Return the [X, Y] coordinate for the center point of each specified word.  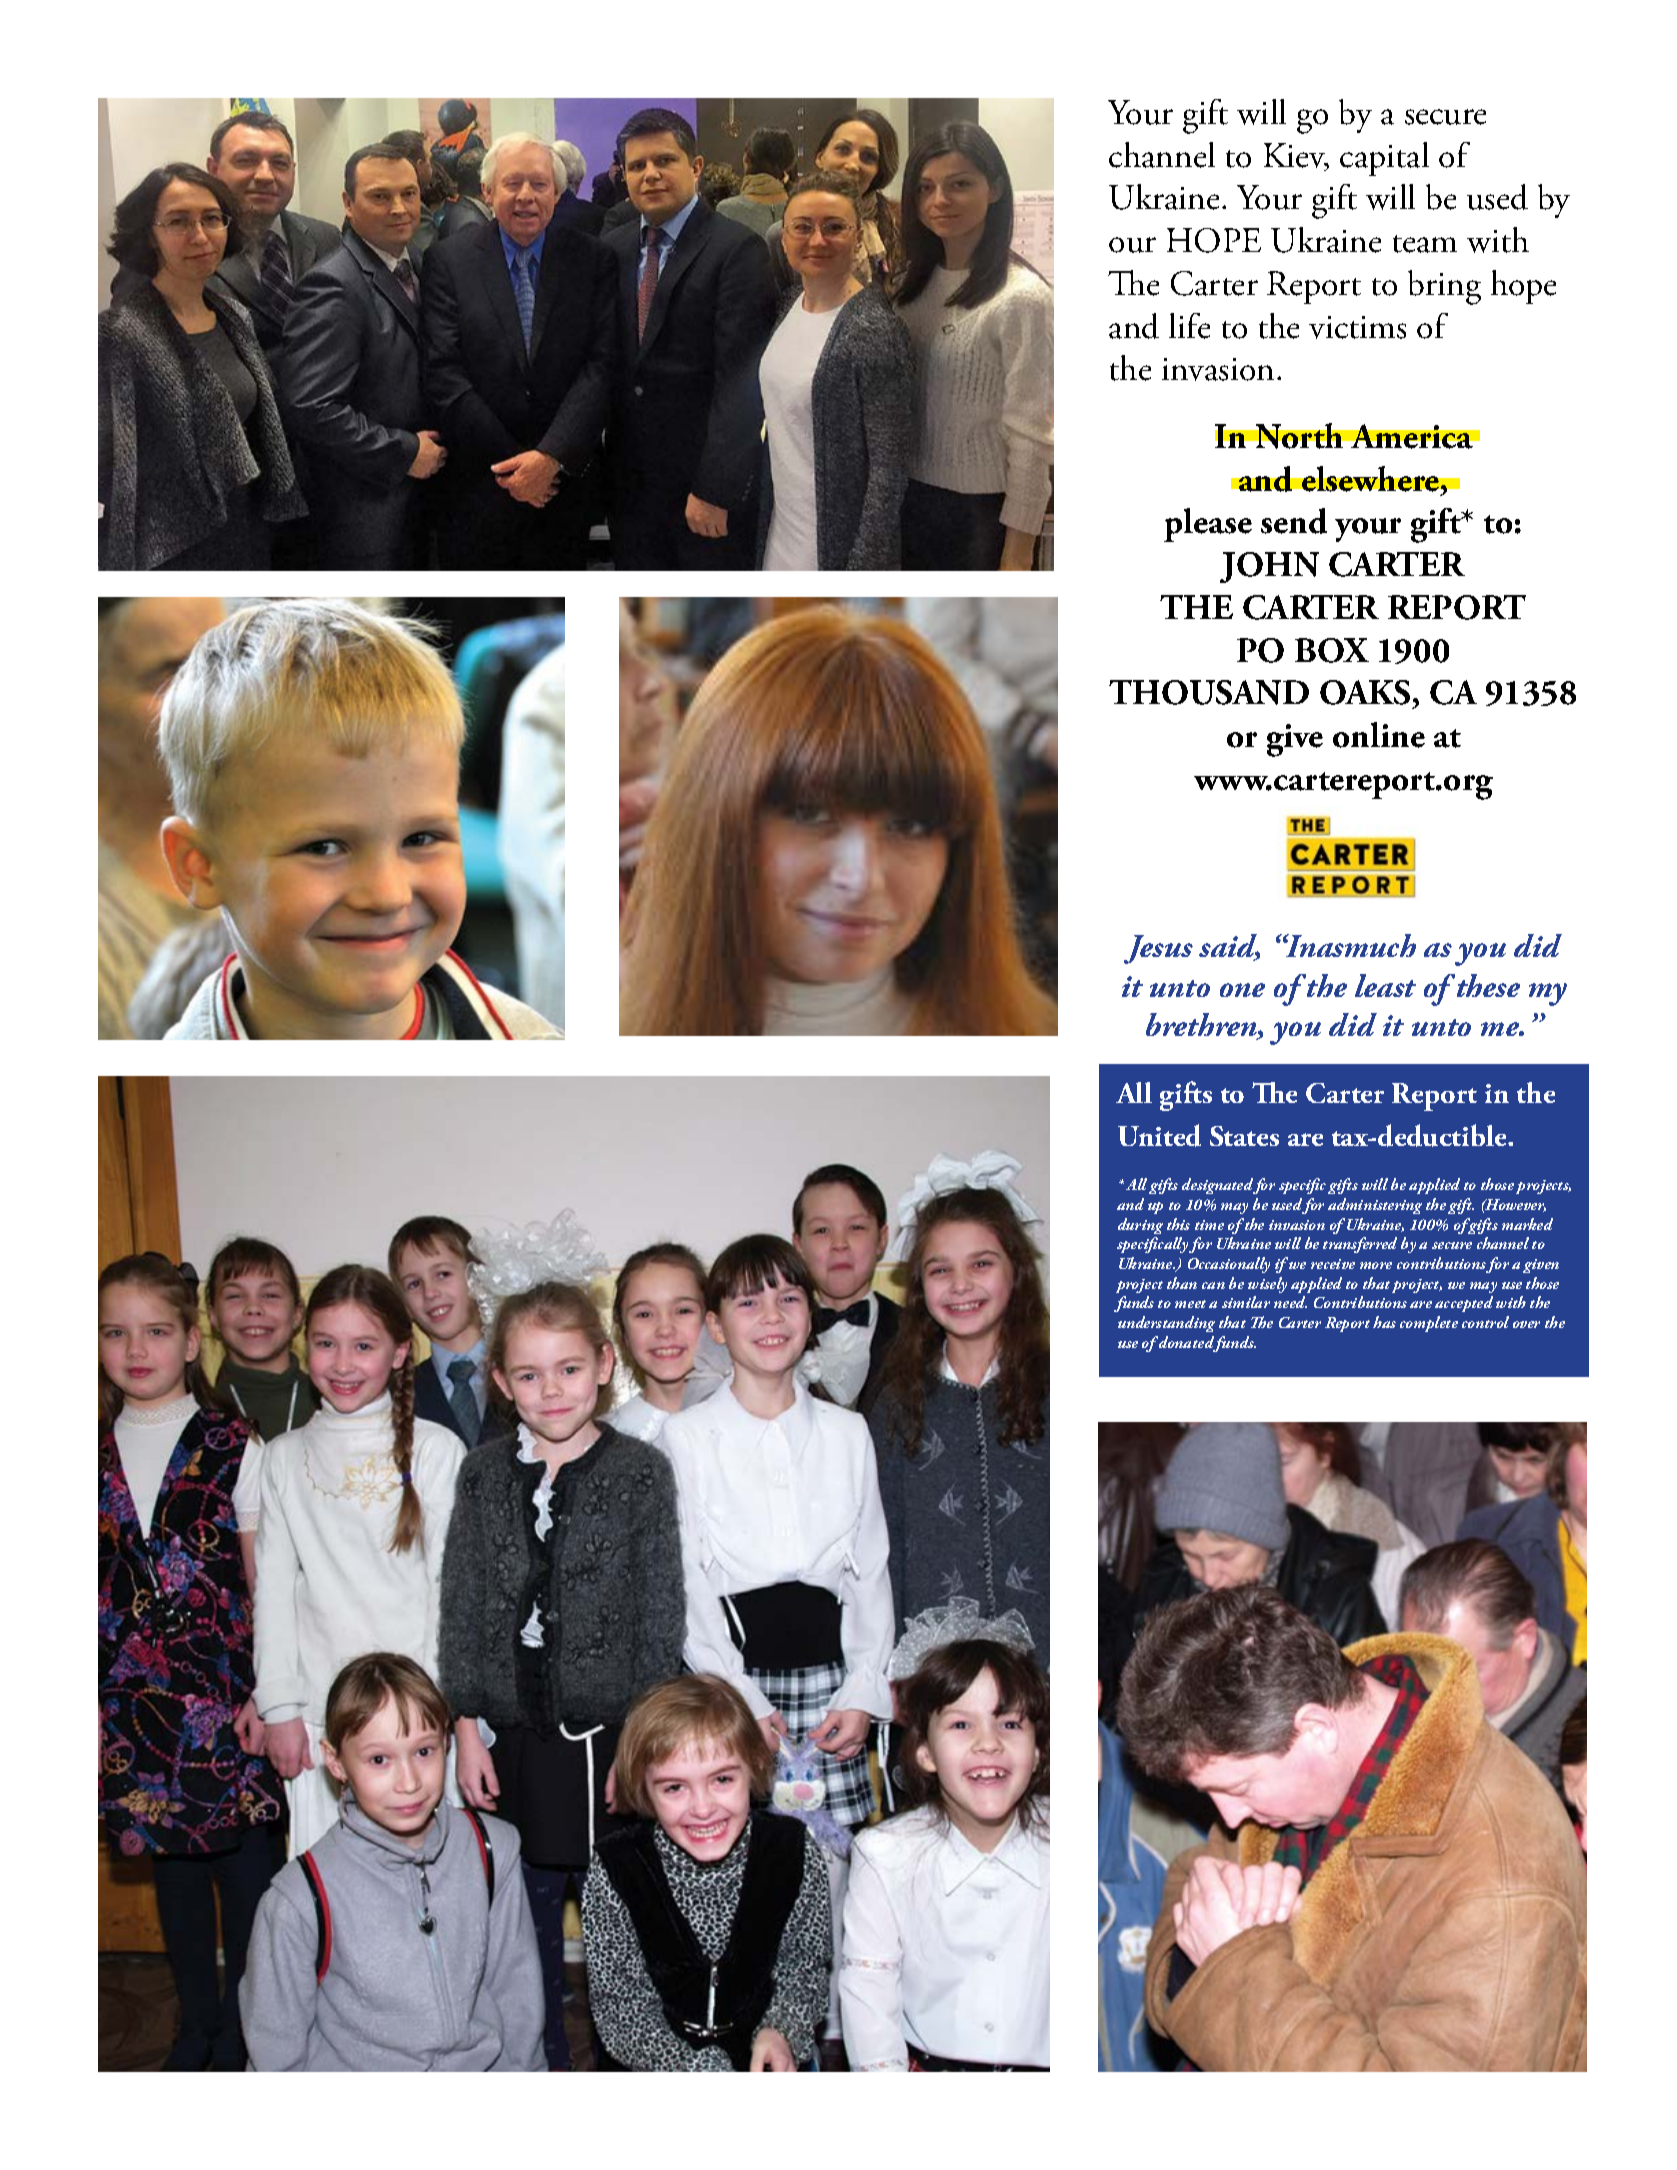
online [1379, 735]
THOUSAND [1209, 692]
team [1425, 244]
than [1182, 1283]
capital [1384, 159]
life [1189, 326]
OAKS [1365, 692]
